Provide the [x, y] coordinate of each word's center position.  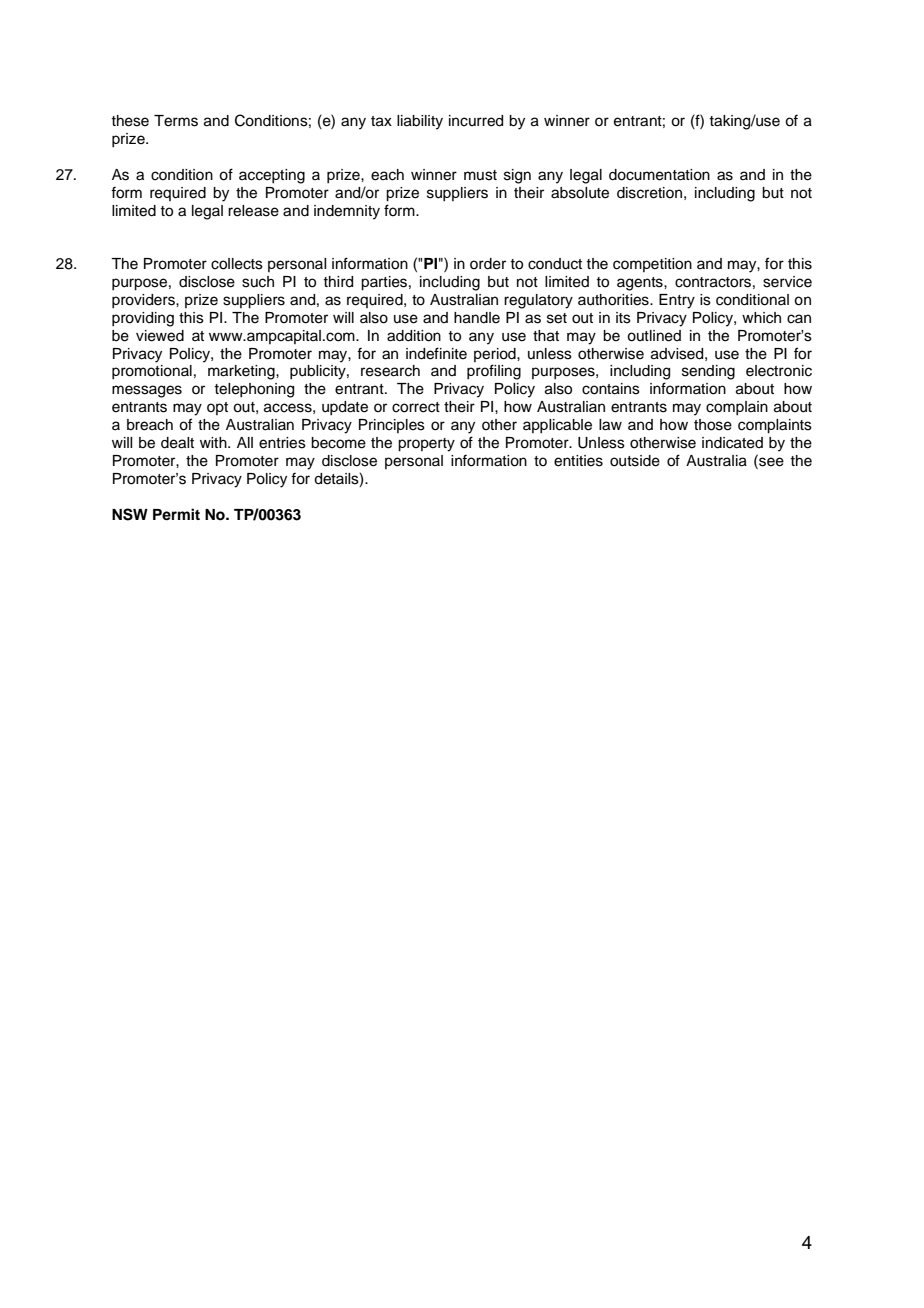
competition [652, 265]
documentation [659, 175]
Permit [176, 514]
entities [578, 461]
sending [708, 372]
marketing [242, 372]
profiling [494, 372]
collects [237, 264]
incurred [476, 121]
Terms [176, 121]
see [770, 462]
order [488, 264]
